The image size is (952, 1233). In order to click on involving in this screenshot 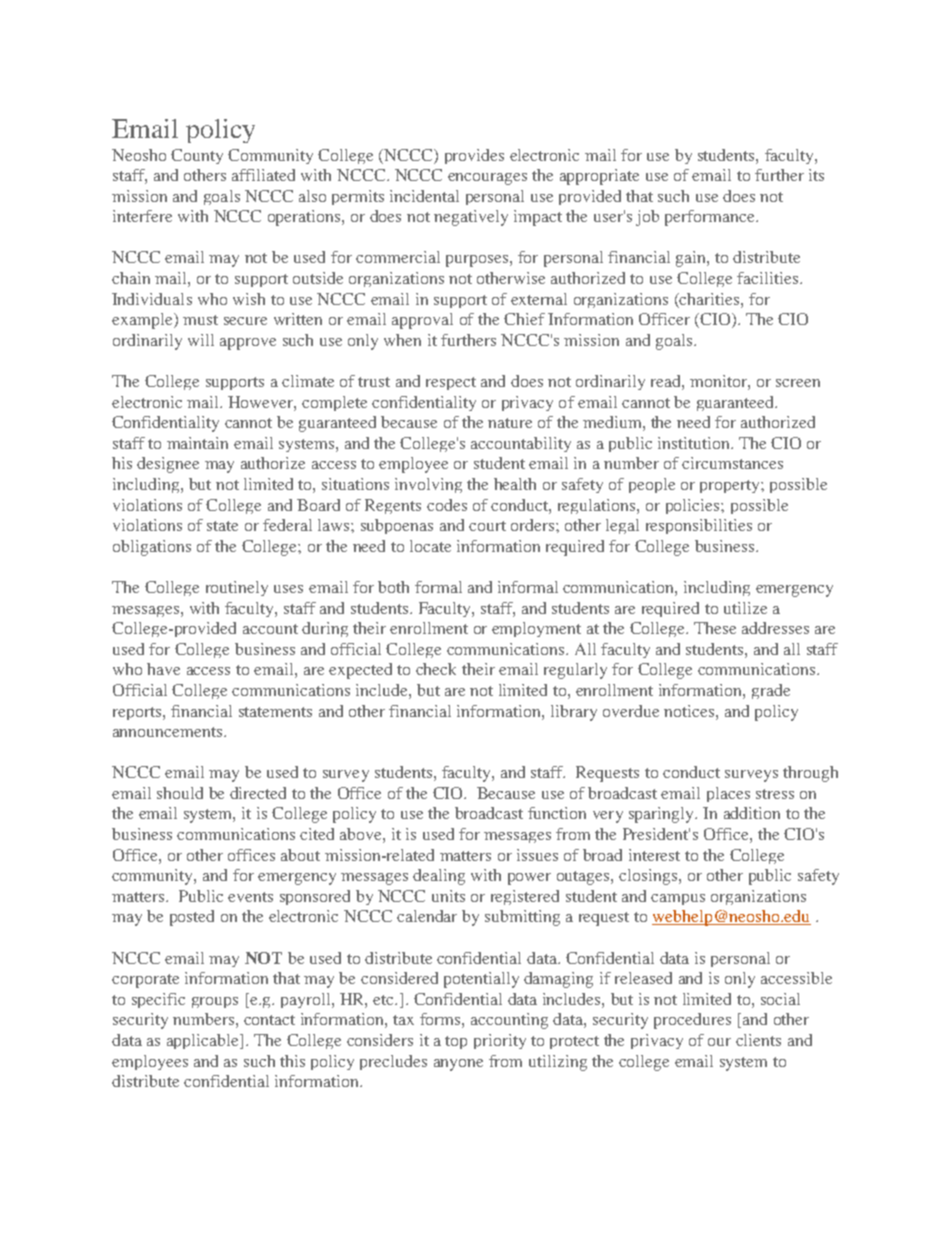, I will do `click(428, 485)`.
